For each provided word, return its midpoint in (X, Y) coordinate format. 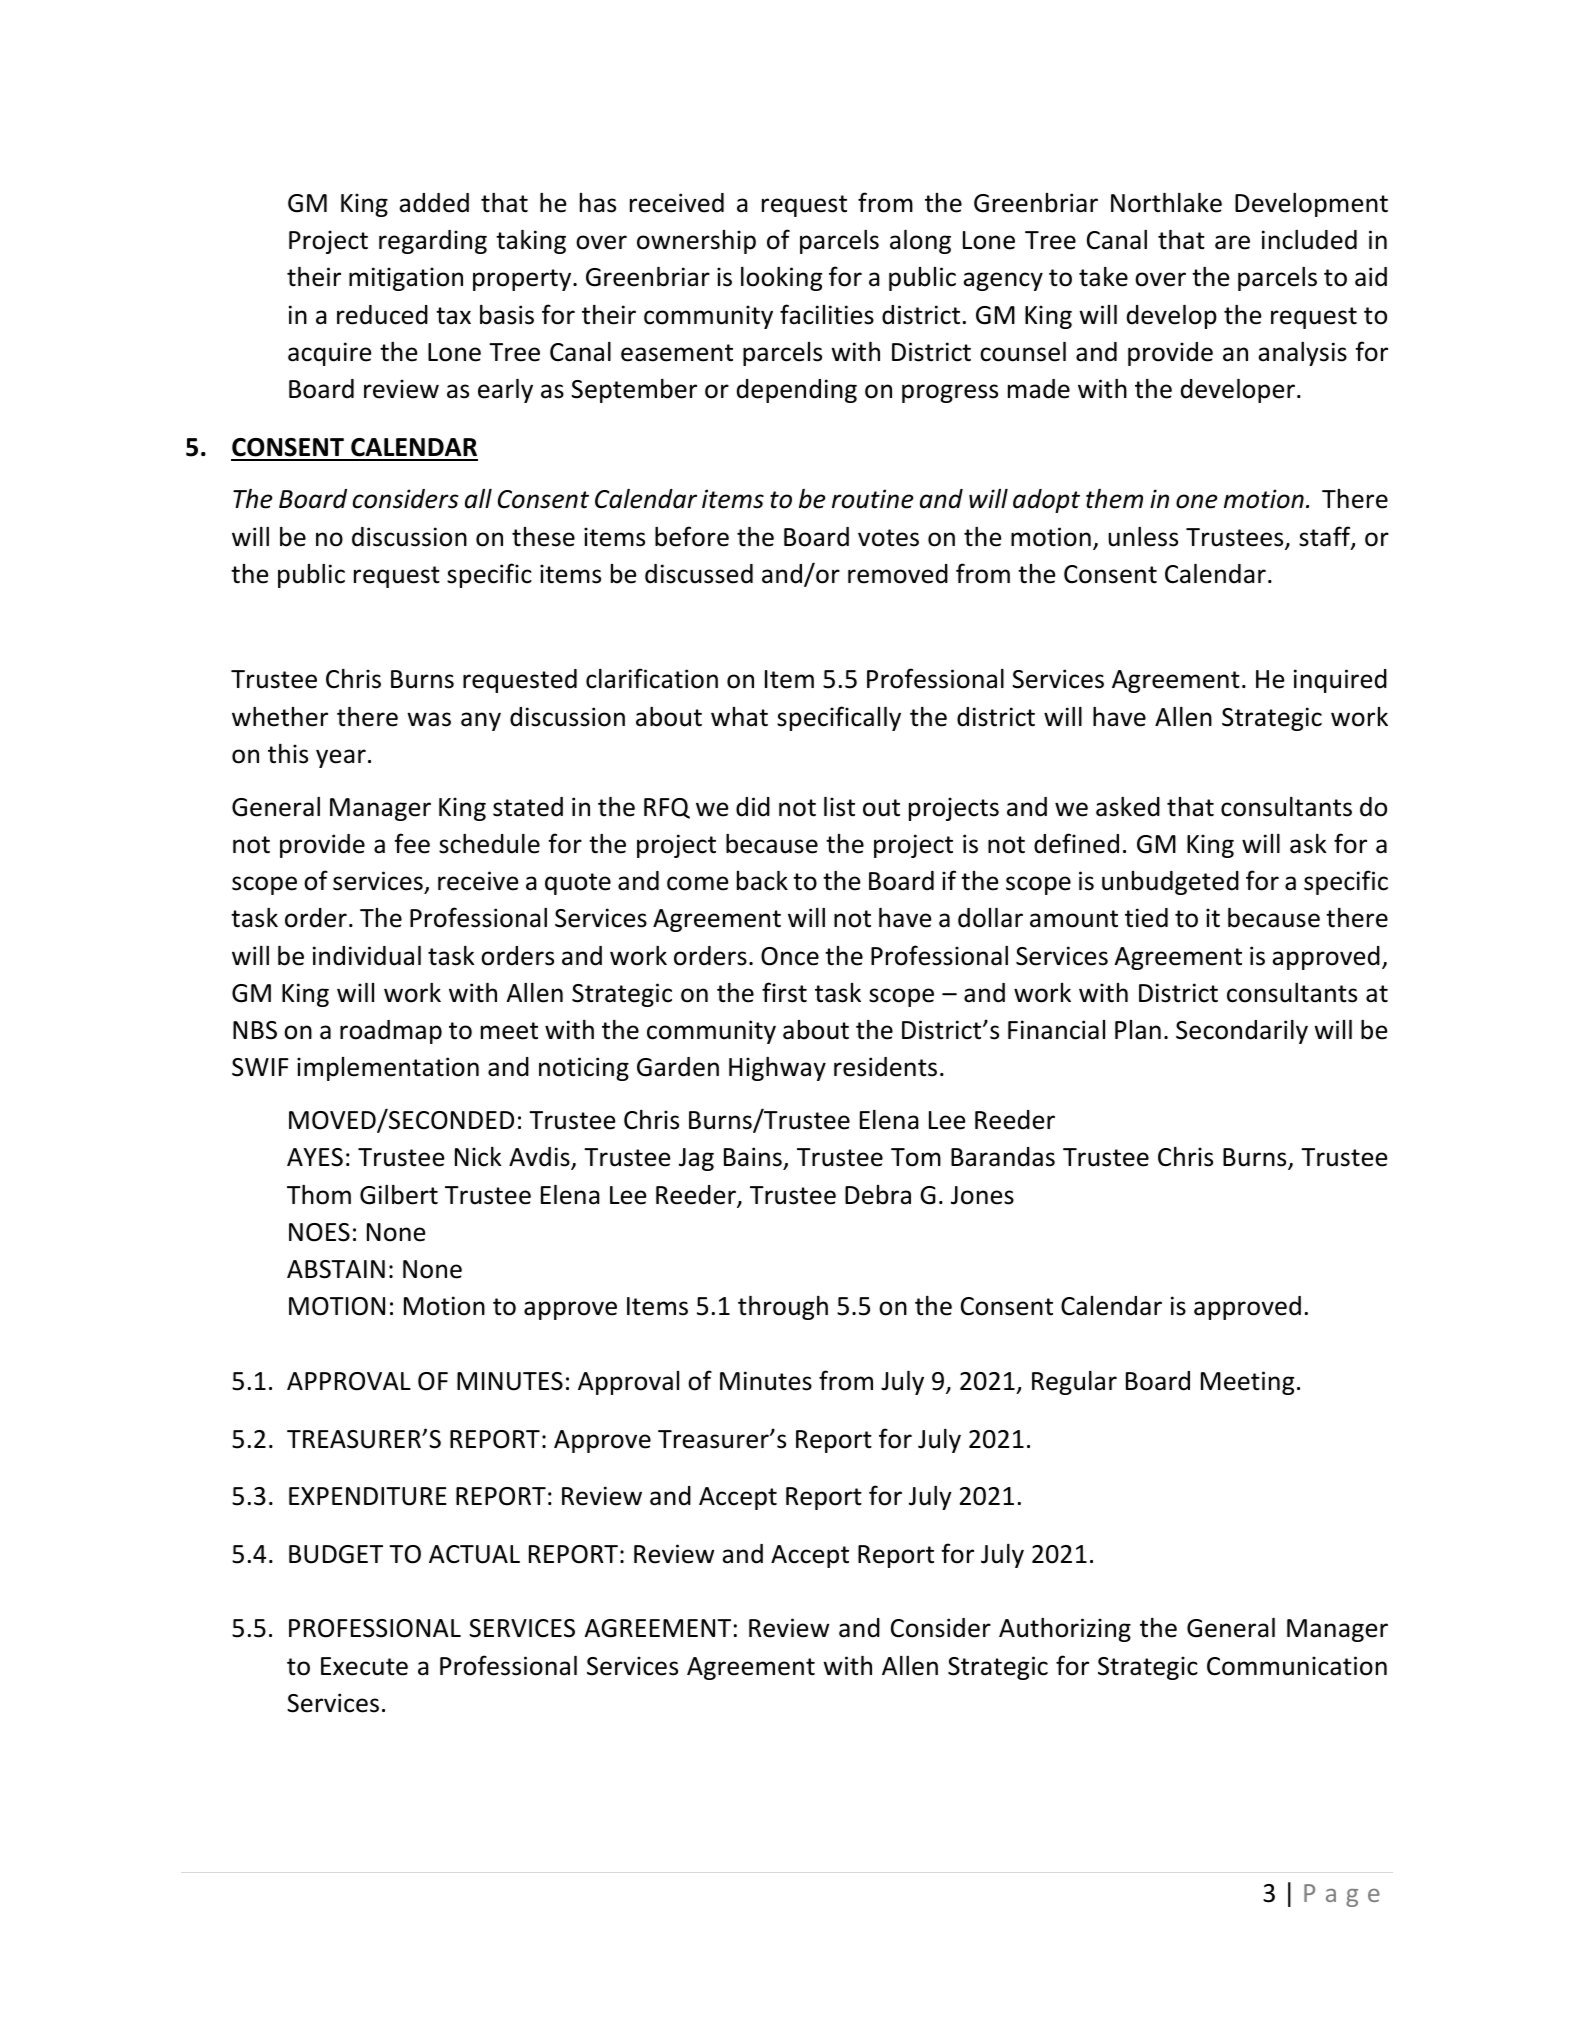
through (783, 1308)
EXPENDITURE (368, 1496)
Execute (364, 1666)
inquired (1340, 681)
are (1232, 242)
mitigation (406, 279)
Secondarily (1242, 1032)
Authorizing (1065, 1630)
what (739, 717)
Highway (777, 1069)
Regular (1074, 1383)
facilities (827, 314)
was (429, 719)
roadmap (391, 1032)
